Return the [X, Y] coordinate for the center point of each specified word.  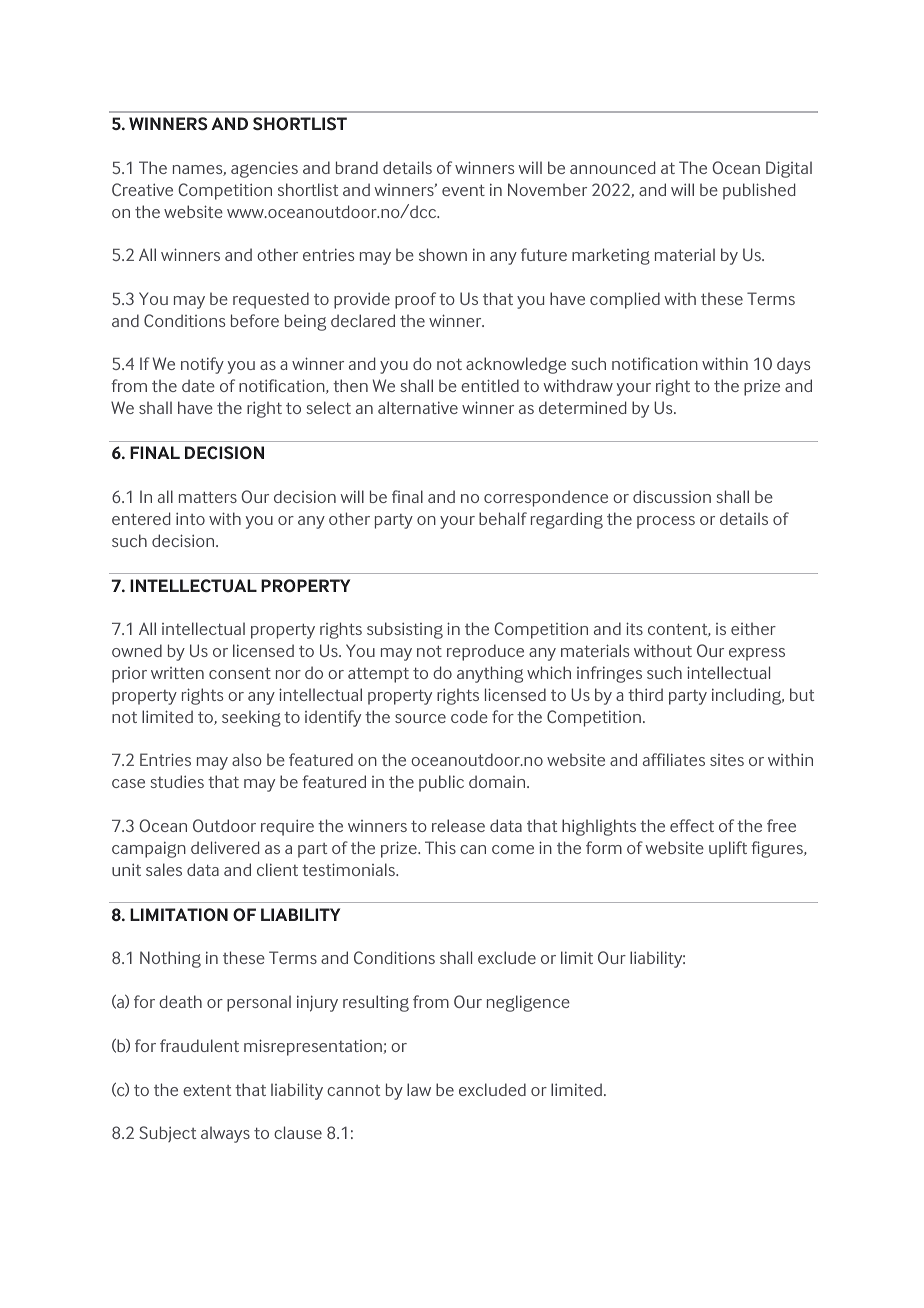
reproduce [485, 652]
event [463, 190]
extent [207, 1090]
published [759, 191]
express [757, 654]
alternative [418, 407]
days [793, 365]
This [440, 847]
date [198, 385]
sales [164, 869]
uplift [728, 849]
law [419, 1089]
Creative [142, 189]
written [177, 673]
